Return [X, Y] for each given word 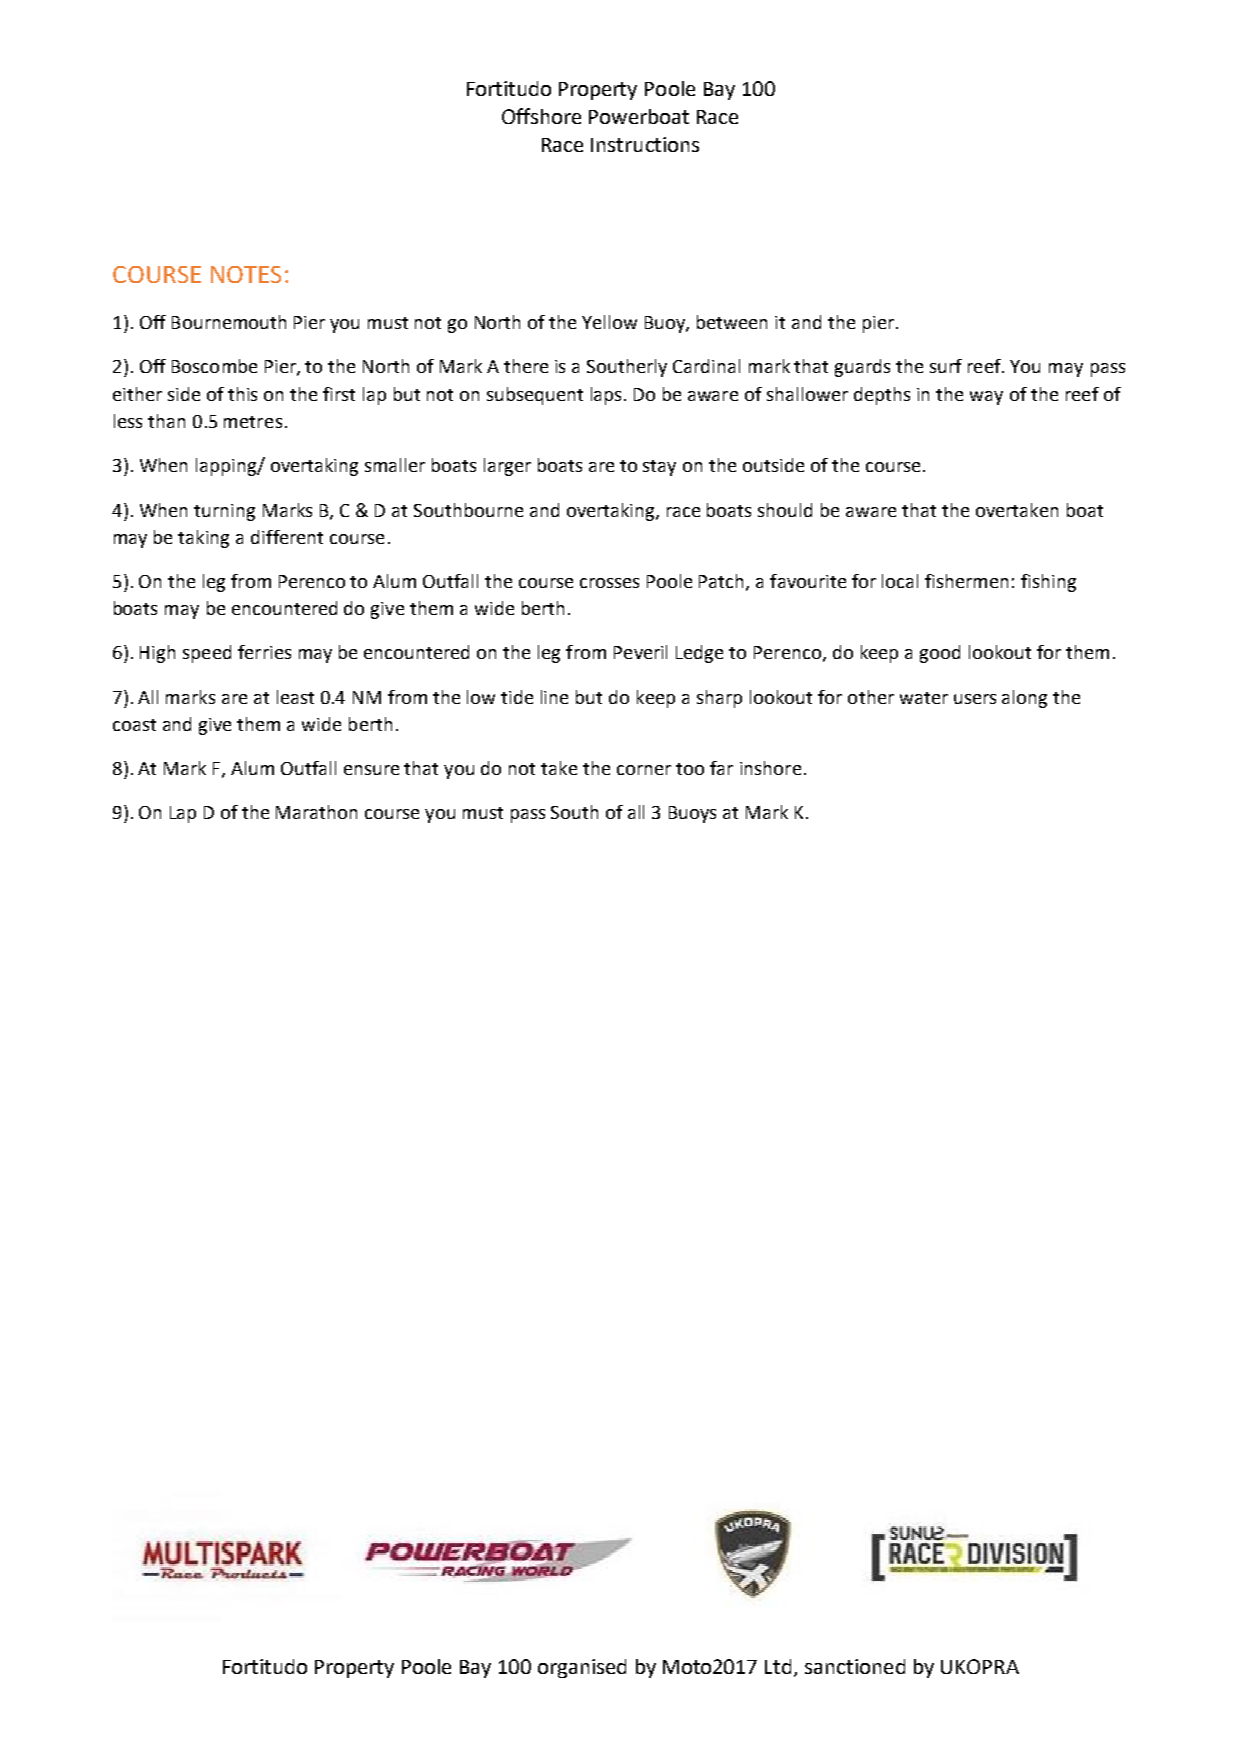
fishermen [966, 581]
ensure [371, 770]
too [690, 769]
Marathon [316, 812]
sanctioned [855, 1666]
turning [224, 512]
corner [644, 770]
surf [946, 366]
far [721, 768]
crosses [609, 583]
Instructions [645, 144]
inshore [770, 768]
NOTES [246, 274]
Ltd [778, 1666]
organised [582, 1668]
